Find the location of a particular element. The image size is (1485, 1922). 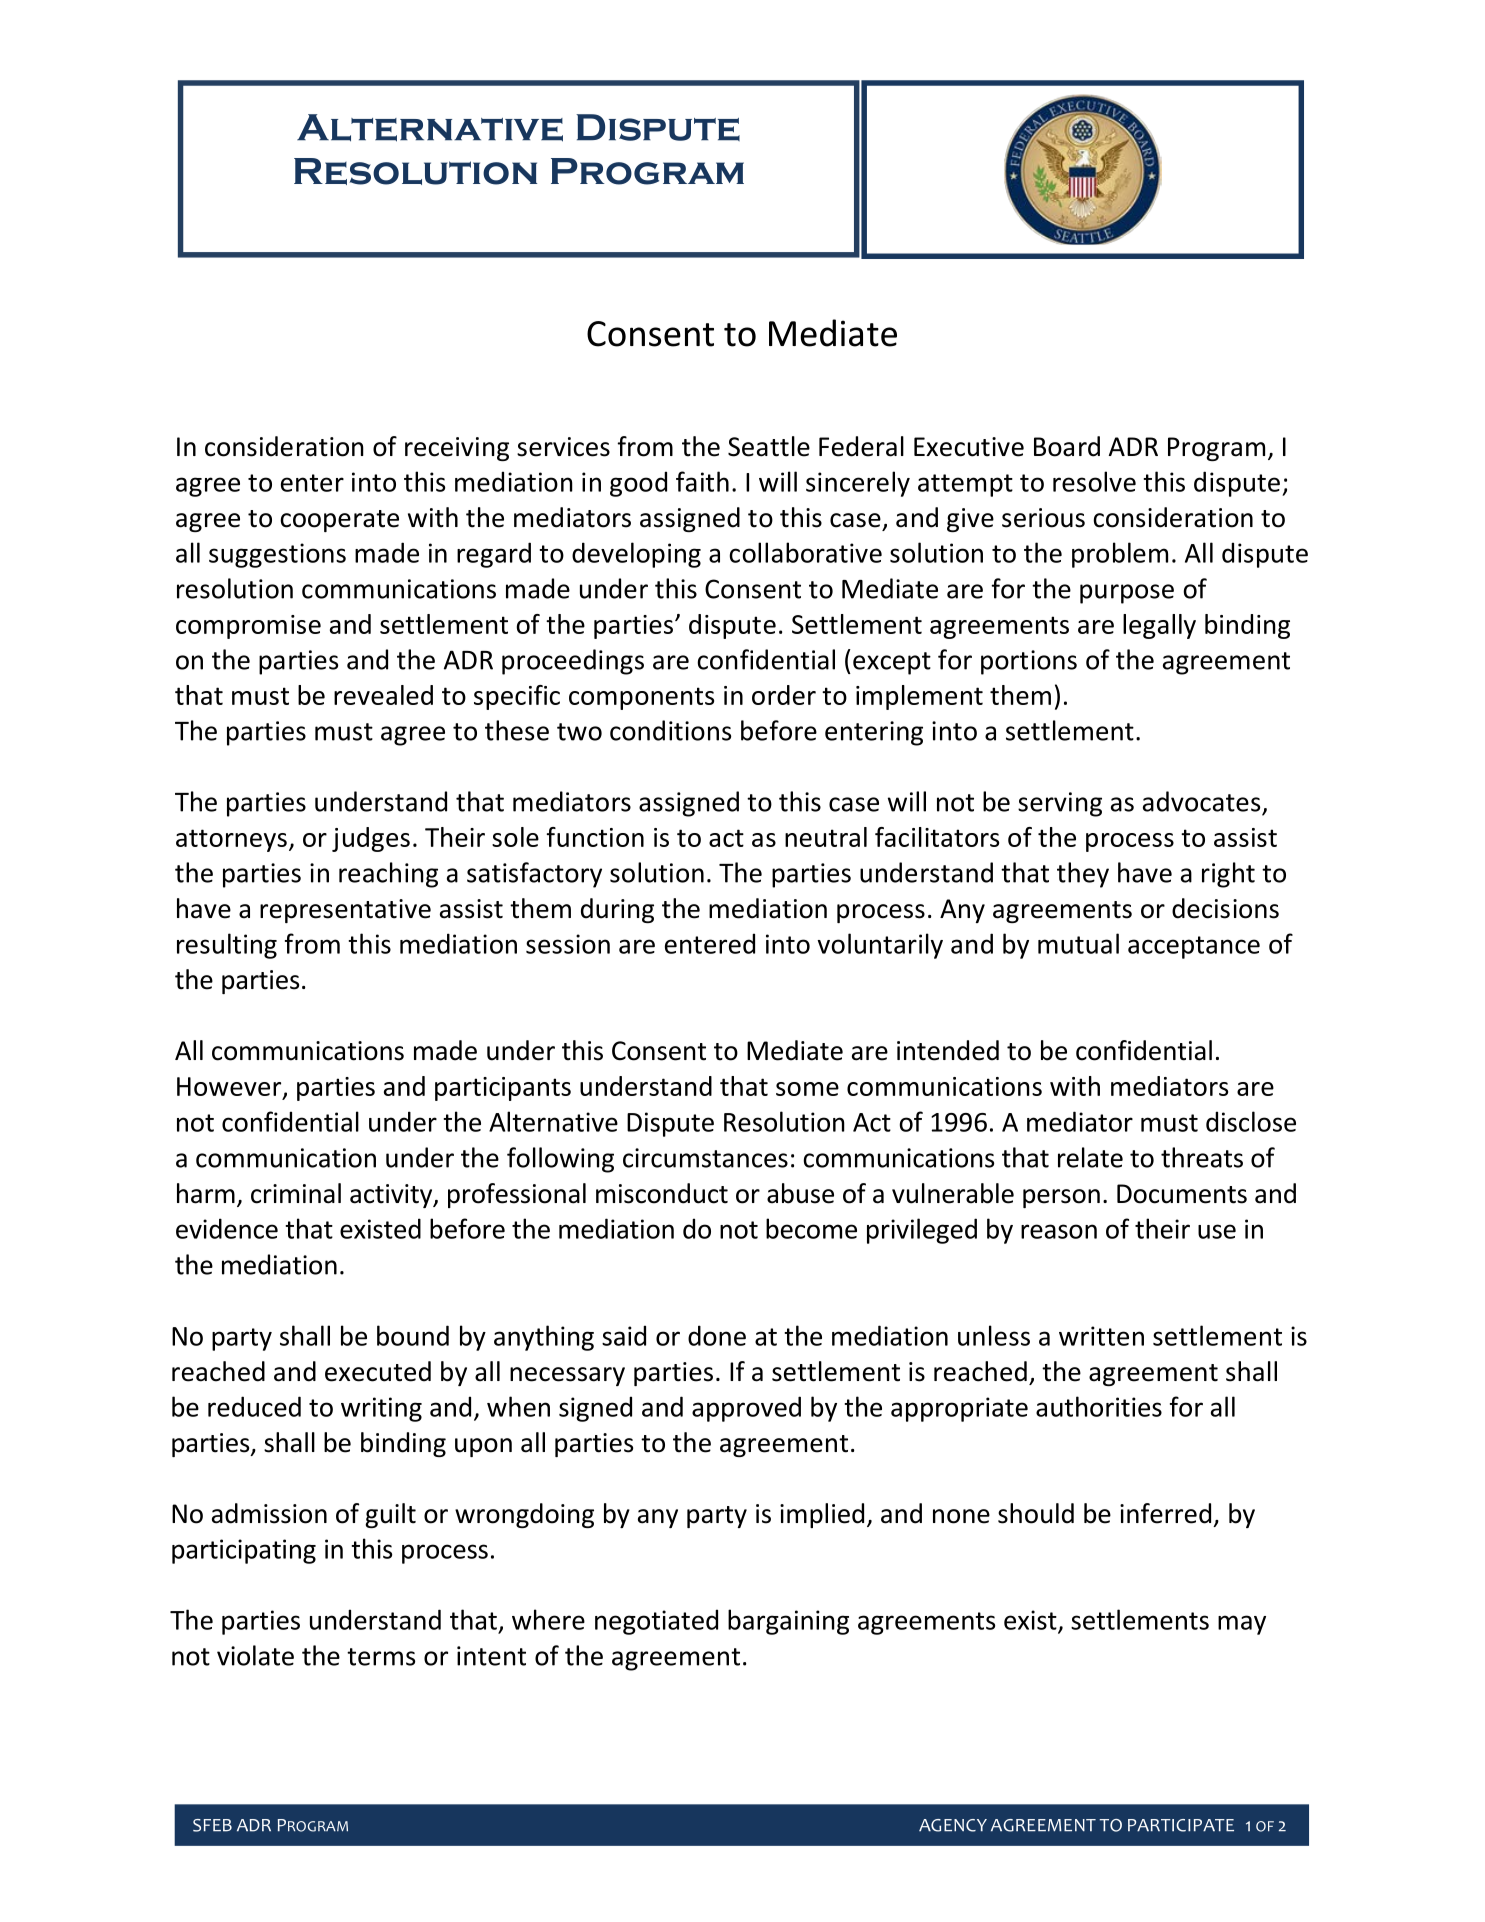

guilt is located at coordinates (390, 1515).
